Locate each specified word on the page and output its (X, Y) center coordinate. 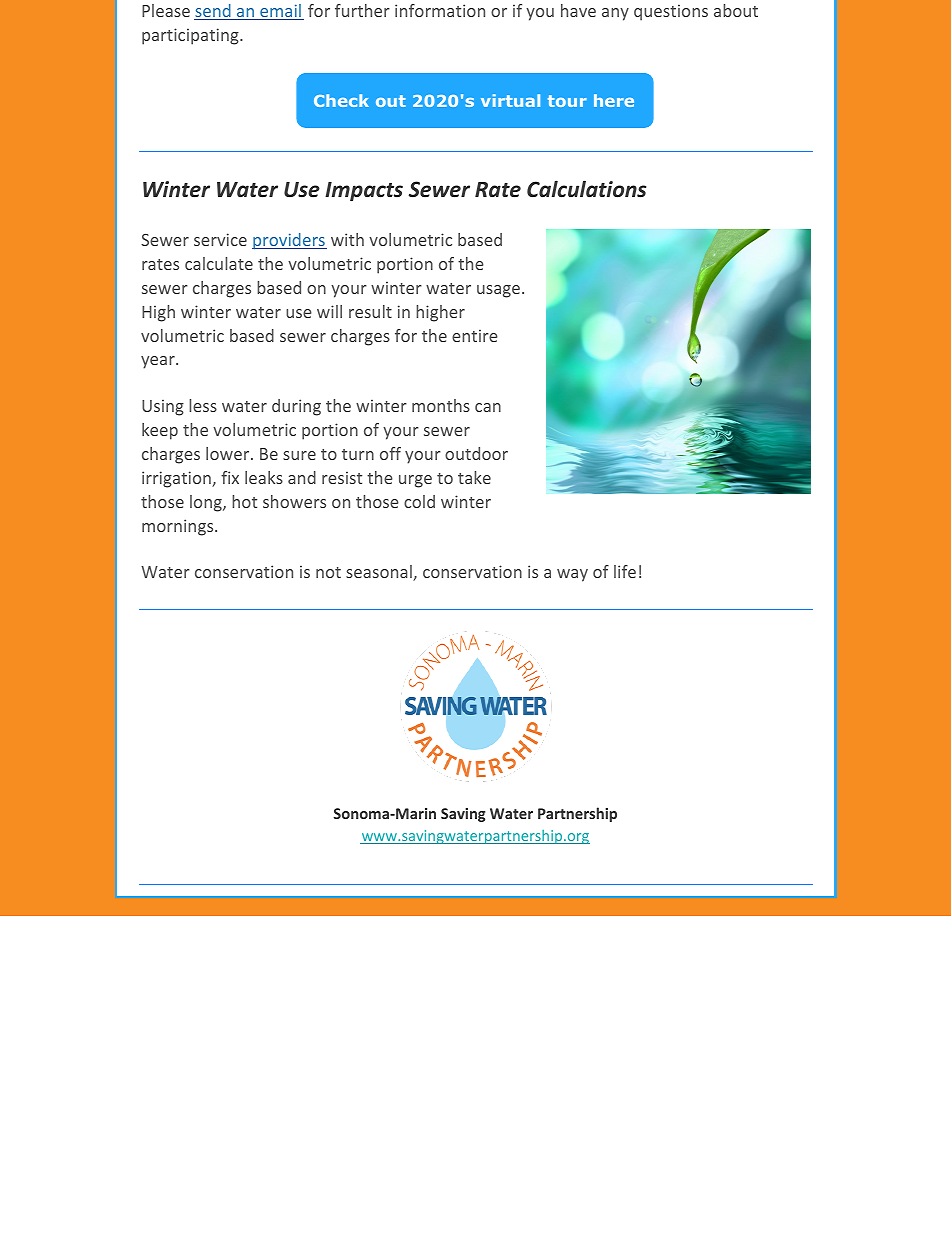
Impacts (364, 191)
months (441, 405)
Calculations (586, 189)
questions (671, 12)
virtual (510, 100)
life (625, 571)
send (213, 12)
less (203, 405)
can (488, 407)
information (440, 10)
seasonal (380, 573)
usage (500, 291)
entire (475, 335)
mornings (179, 527)
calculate (219, 263)
